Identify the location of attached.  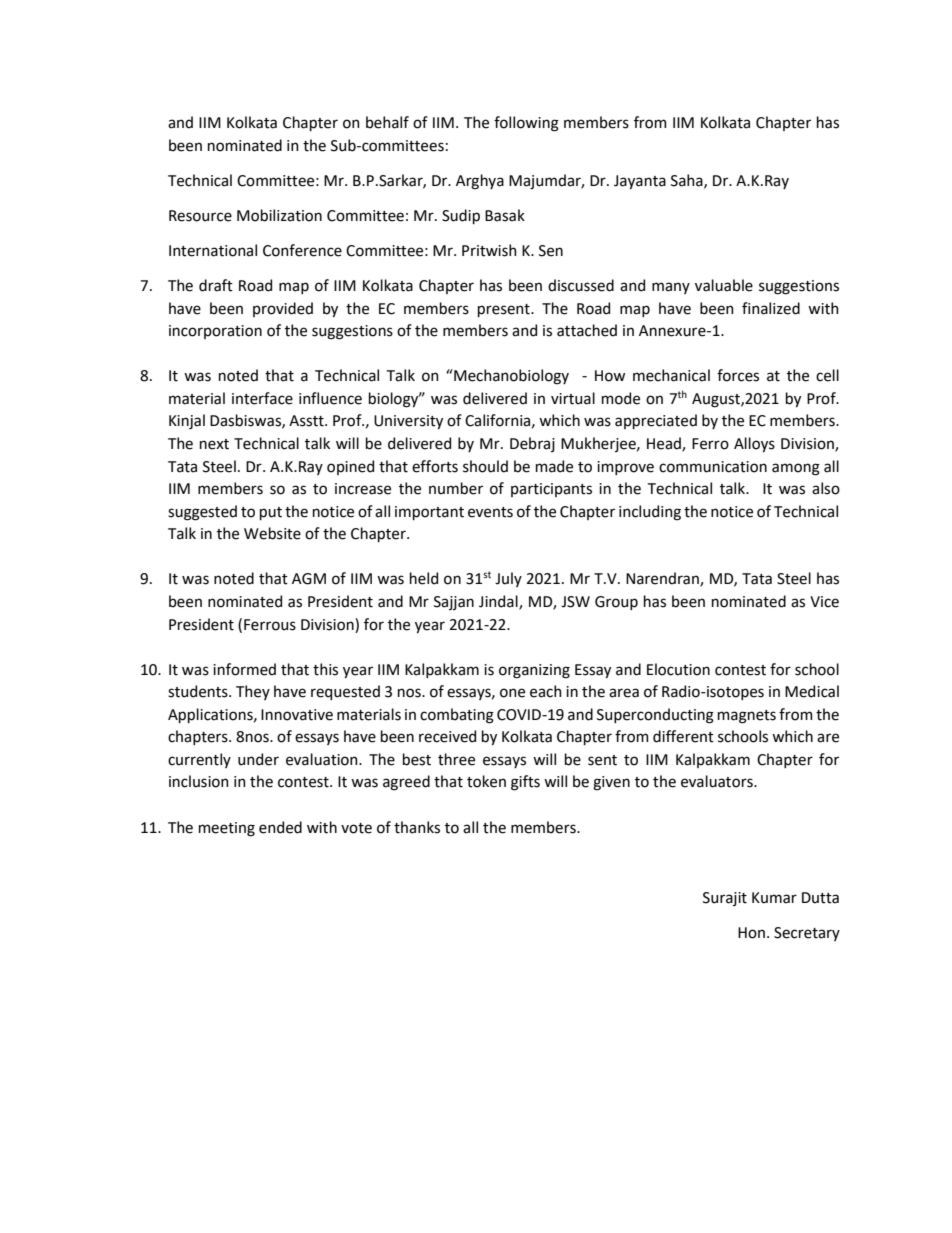
(587, 330).
